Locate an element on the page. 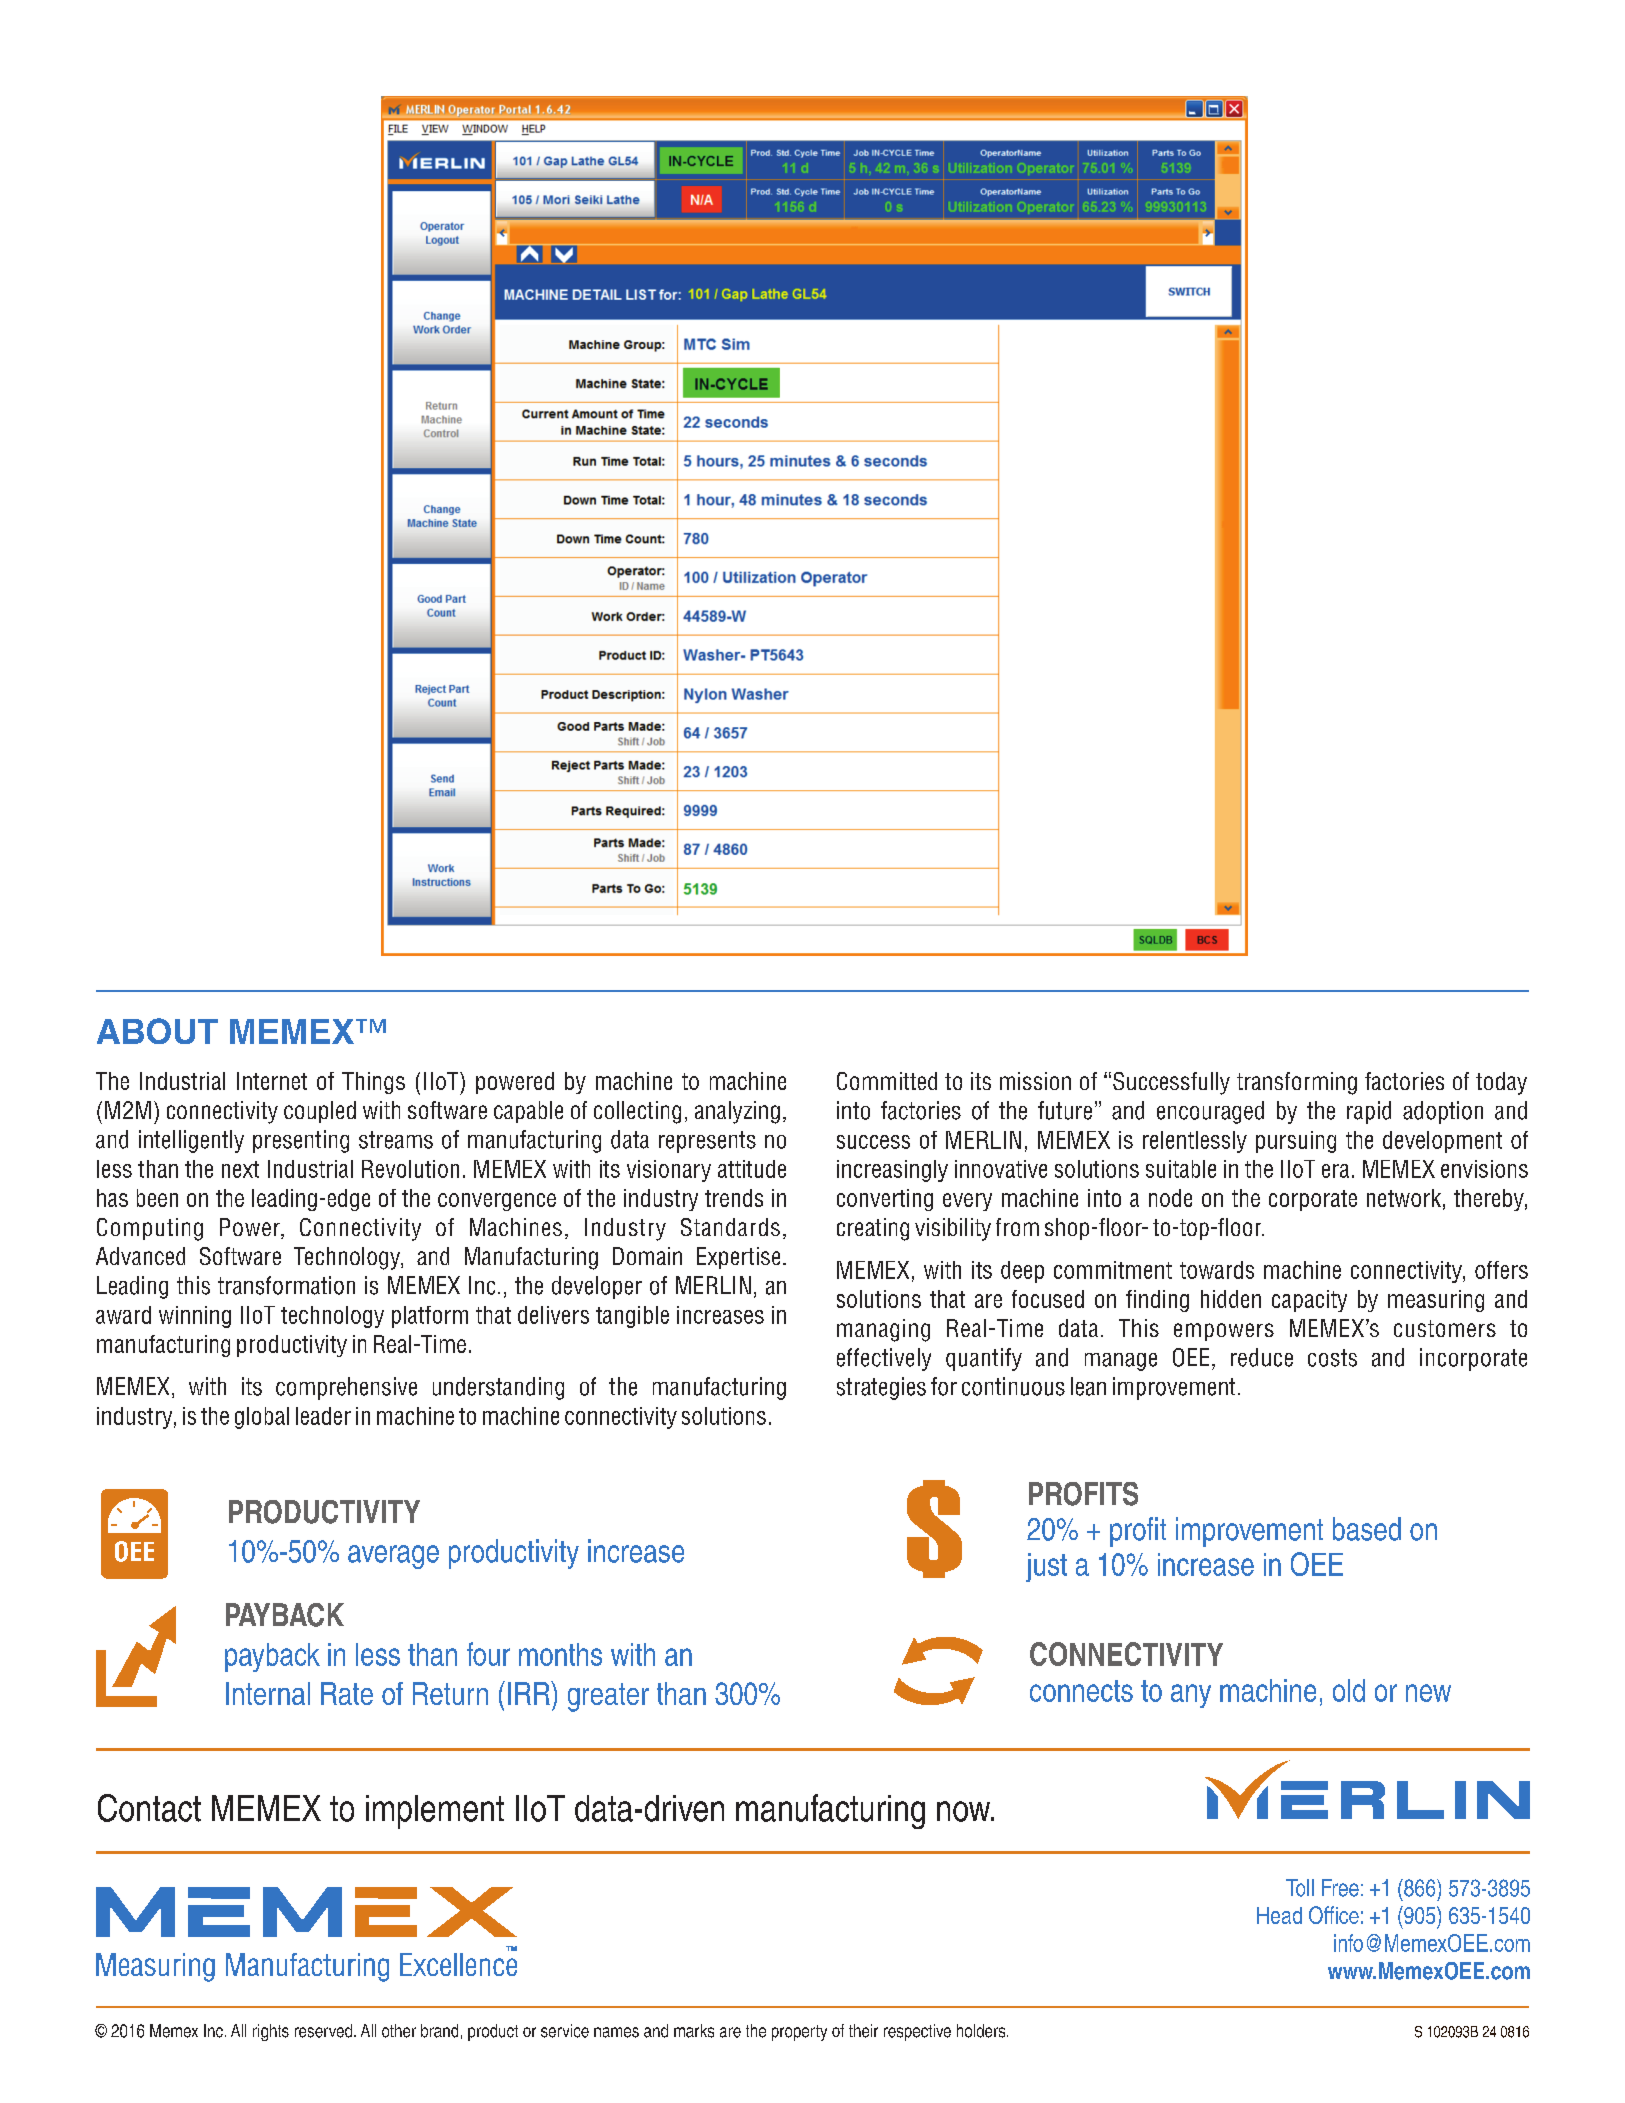 The height and width of the document is (2103, 1625). average is located at coordinates (393, 1557).
